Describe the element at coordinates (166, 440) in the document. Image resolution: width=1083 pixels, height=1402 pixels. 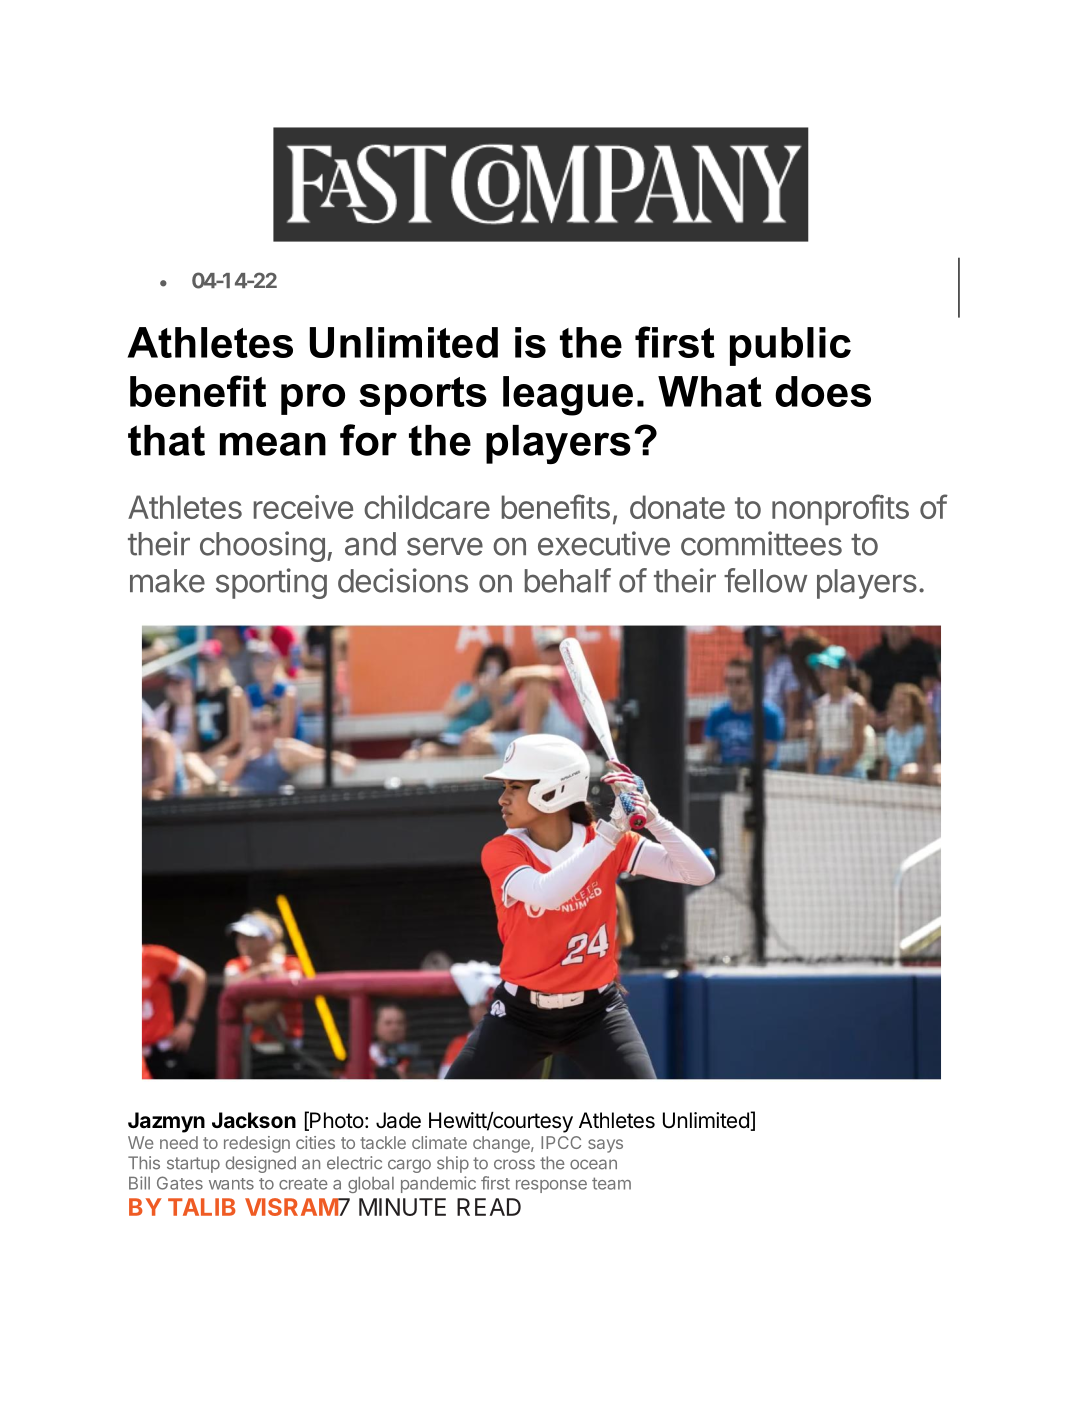
I see `that` at that location.
